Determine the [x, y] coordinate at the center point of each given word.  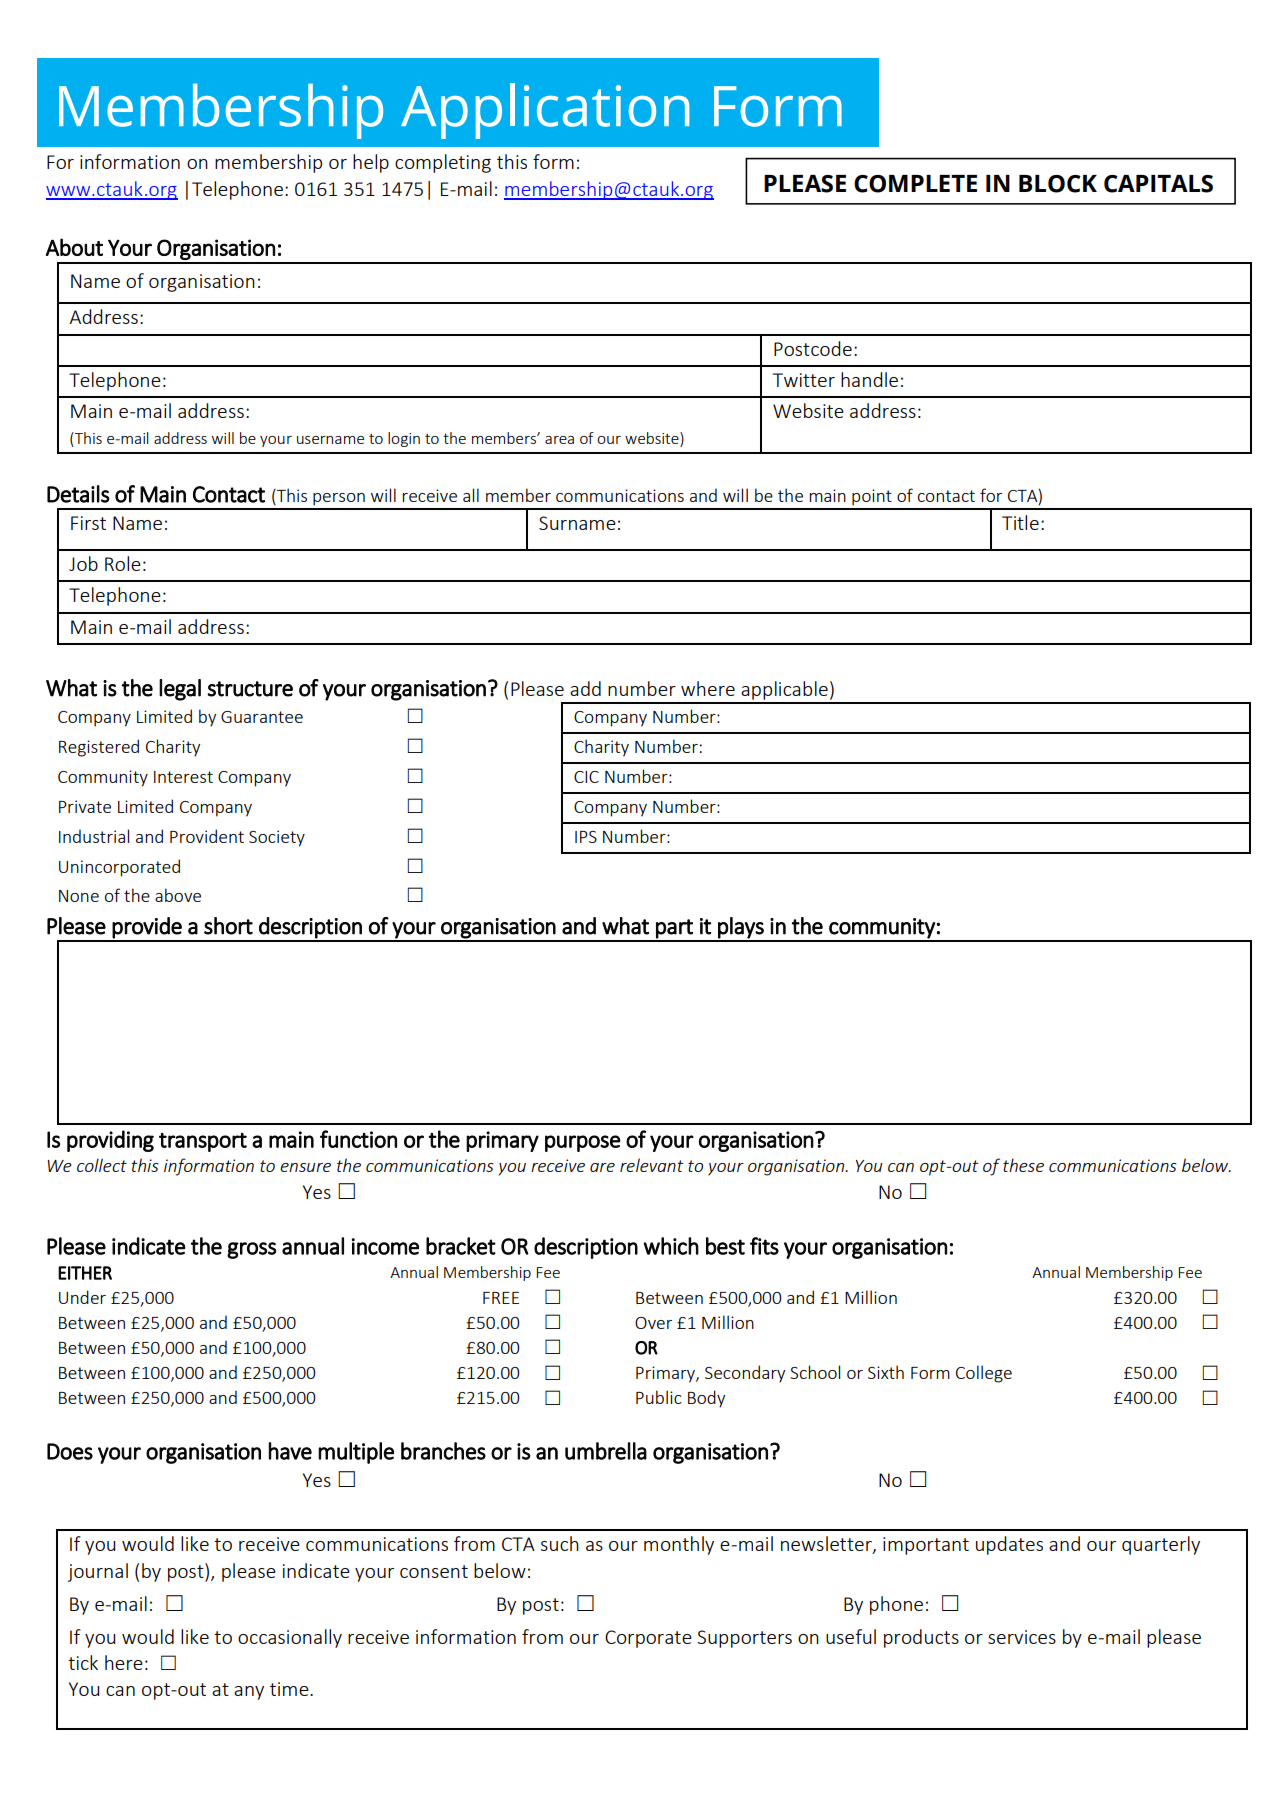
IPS [586, 837]
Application [545, 111]
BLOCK [1058, 184]
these [1023, 1165]
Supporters [744, 1639]
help [371, 163]
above [178, 895]
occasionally [290, 1638]
